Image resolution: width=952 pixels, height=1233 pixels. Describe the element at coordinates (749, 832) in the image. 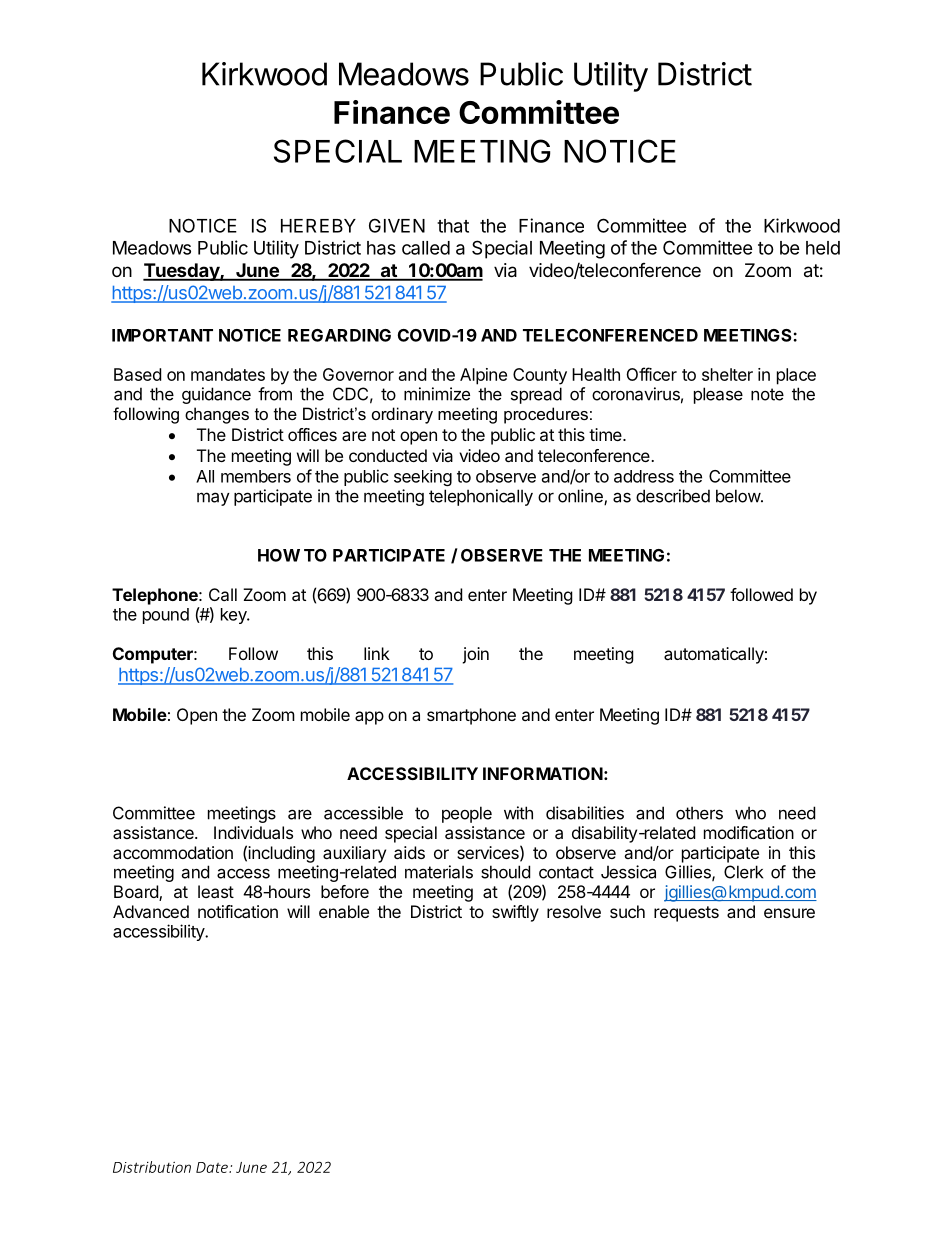

I see `modification` at that location.
